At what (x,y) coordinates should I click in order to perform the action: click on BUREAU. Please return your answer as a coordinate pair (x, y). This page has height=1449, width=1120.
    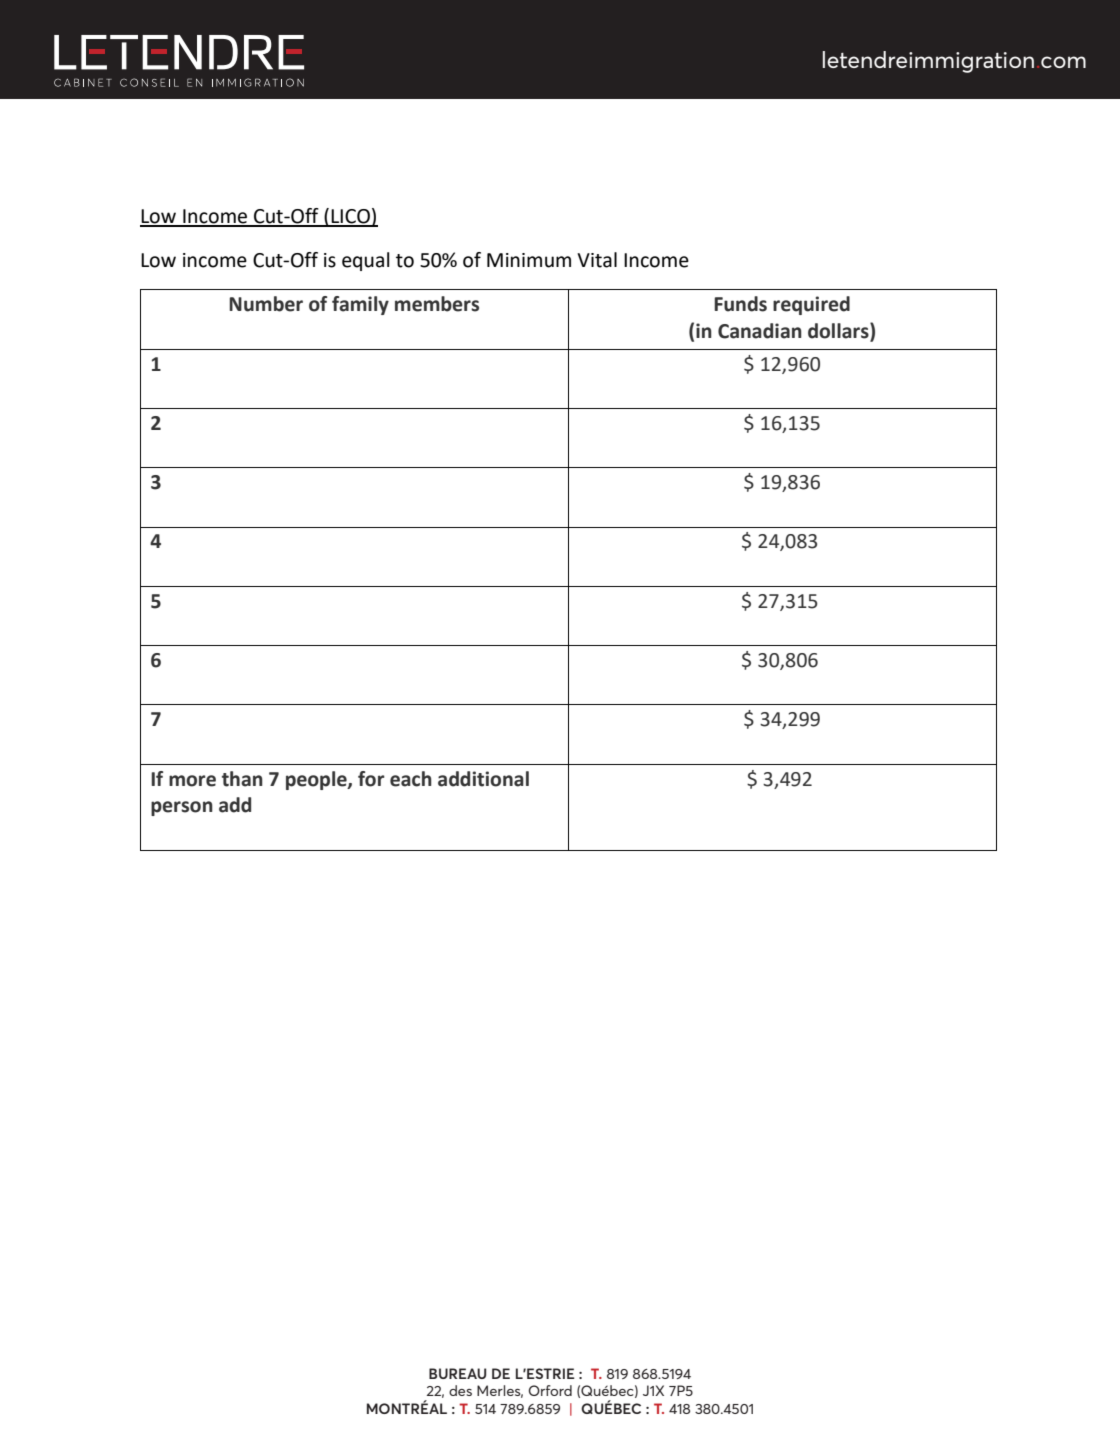
    Looking at the image, I should click on (457, 1373).
